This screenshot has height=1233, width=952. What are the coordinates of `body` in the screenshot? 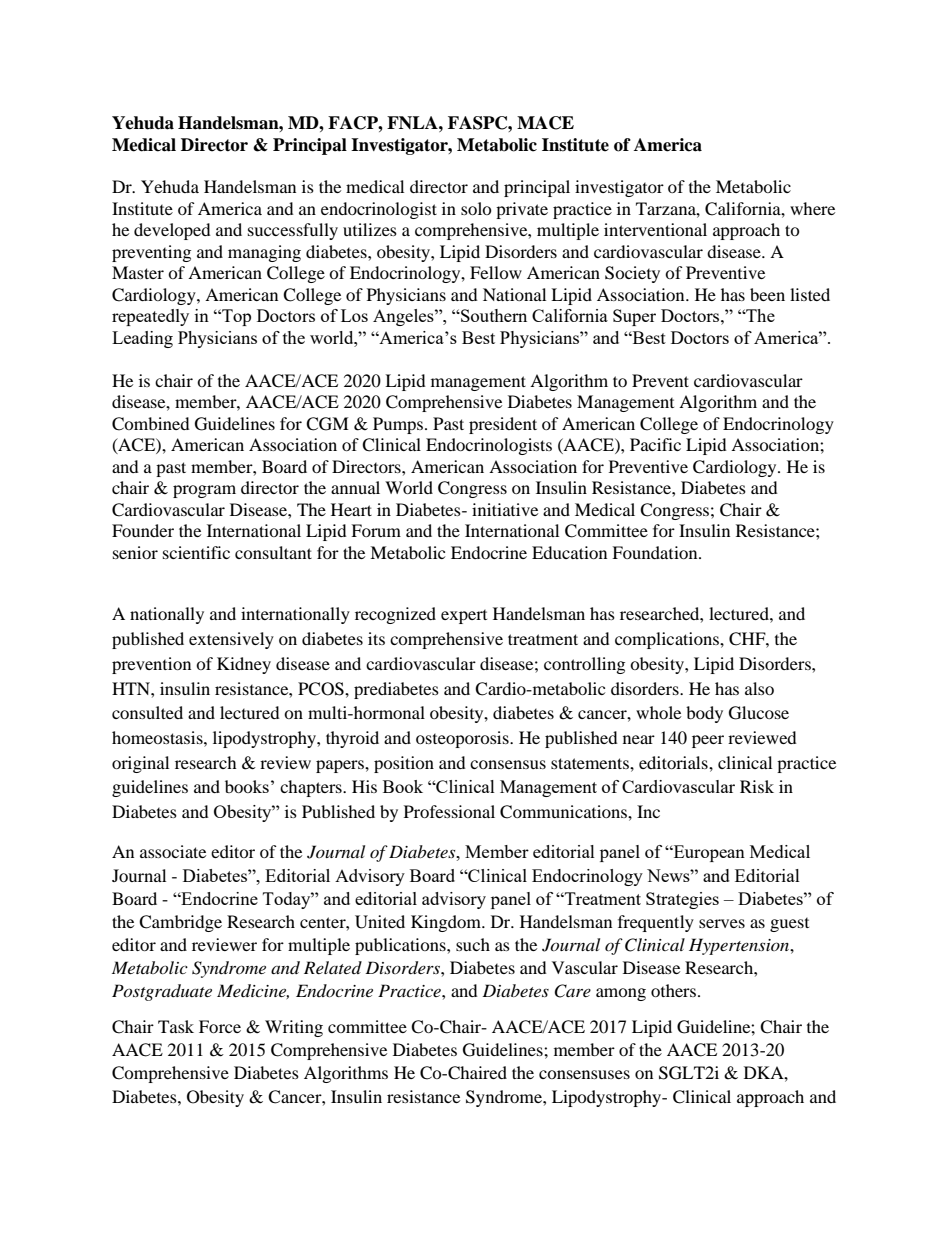 It's located at (704, 714).
